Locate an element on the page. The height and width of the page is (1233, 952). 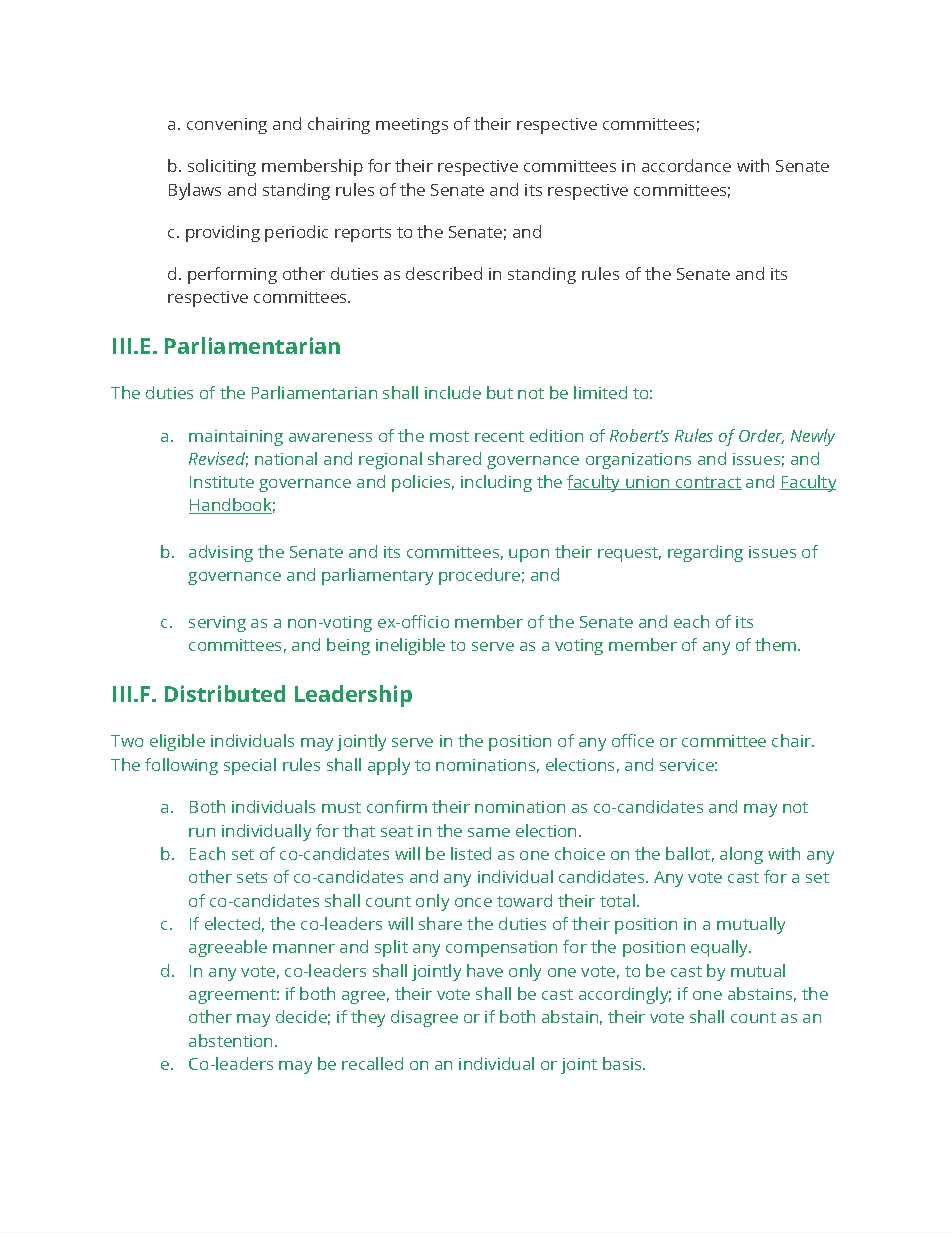
following is located at coordinates (181, 766).
